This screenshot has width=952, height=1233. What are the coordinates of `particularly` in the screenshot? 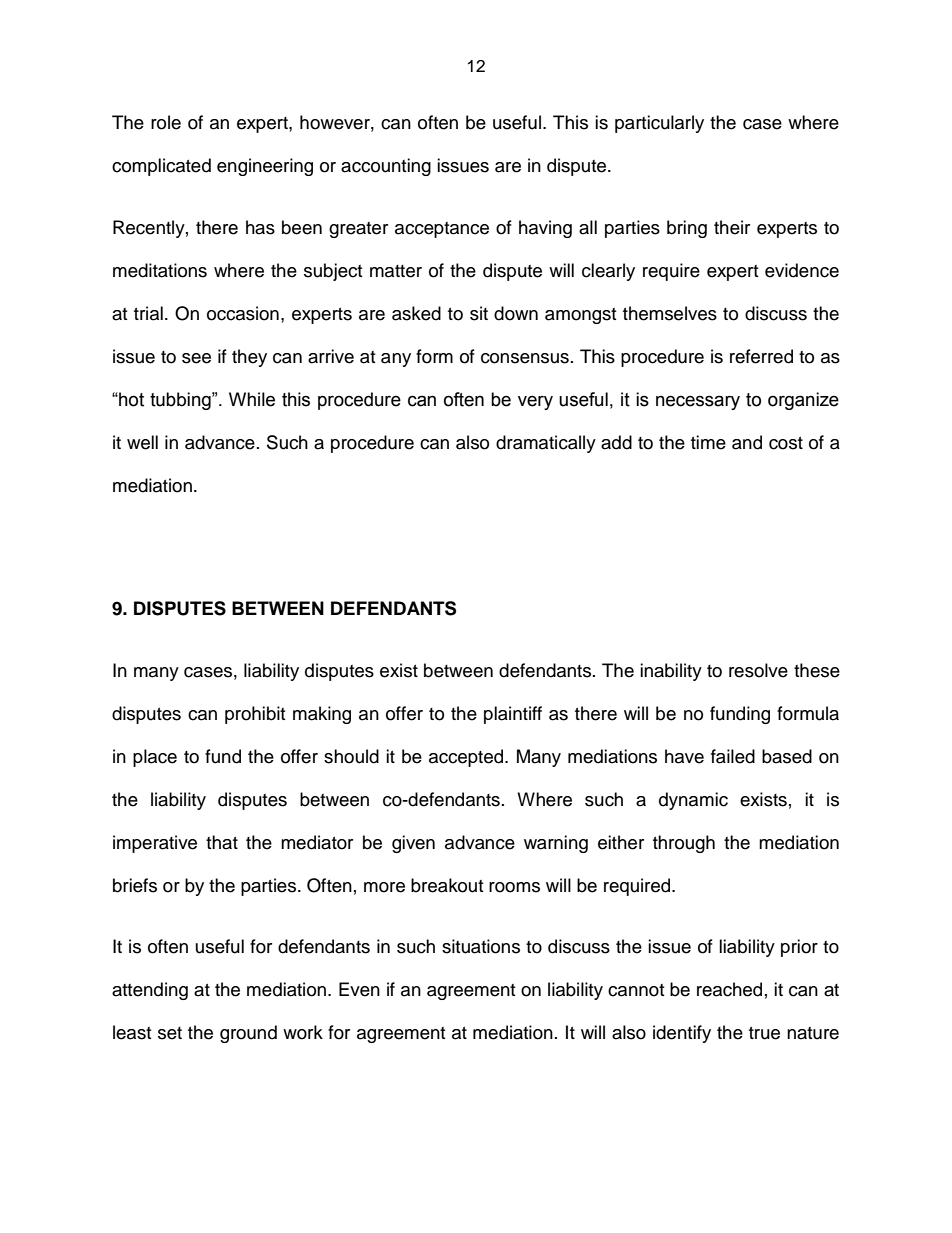 It's located at (659, 124).
